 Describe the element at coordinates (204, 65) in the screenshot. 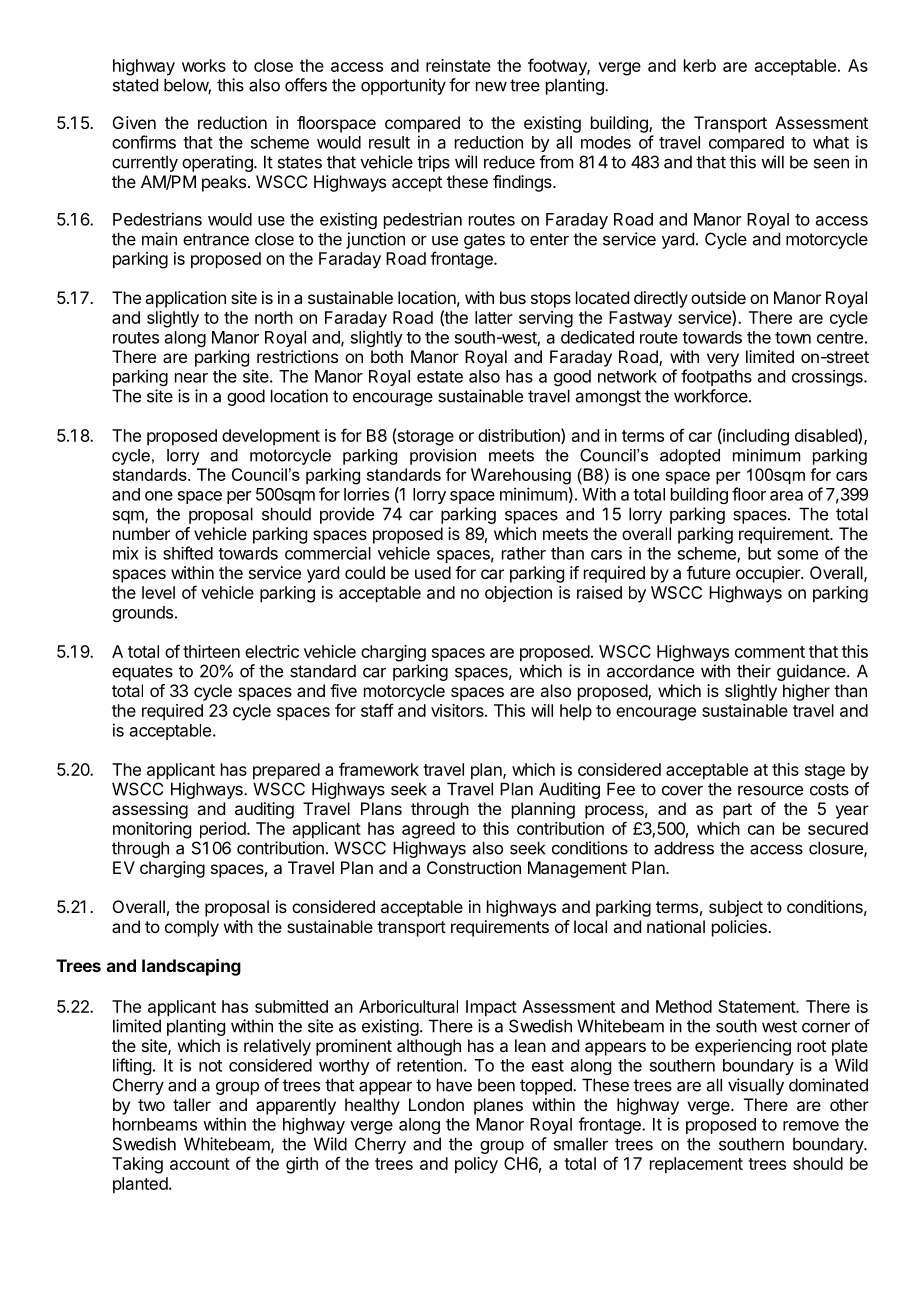

I see `works` at that location.
